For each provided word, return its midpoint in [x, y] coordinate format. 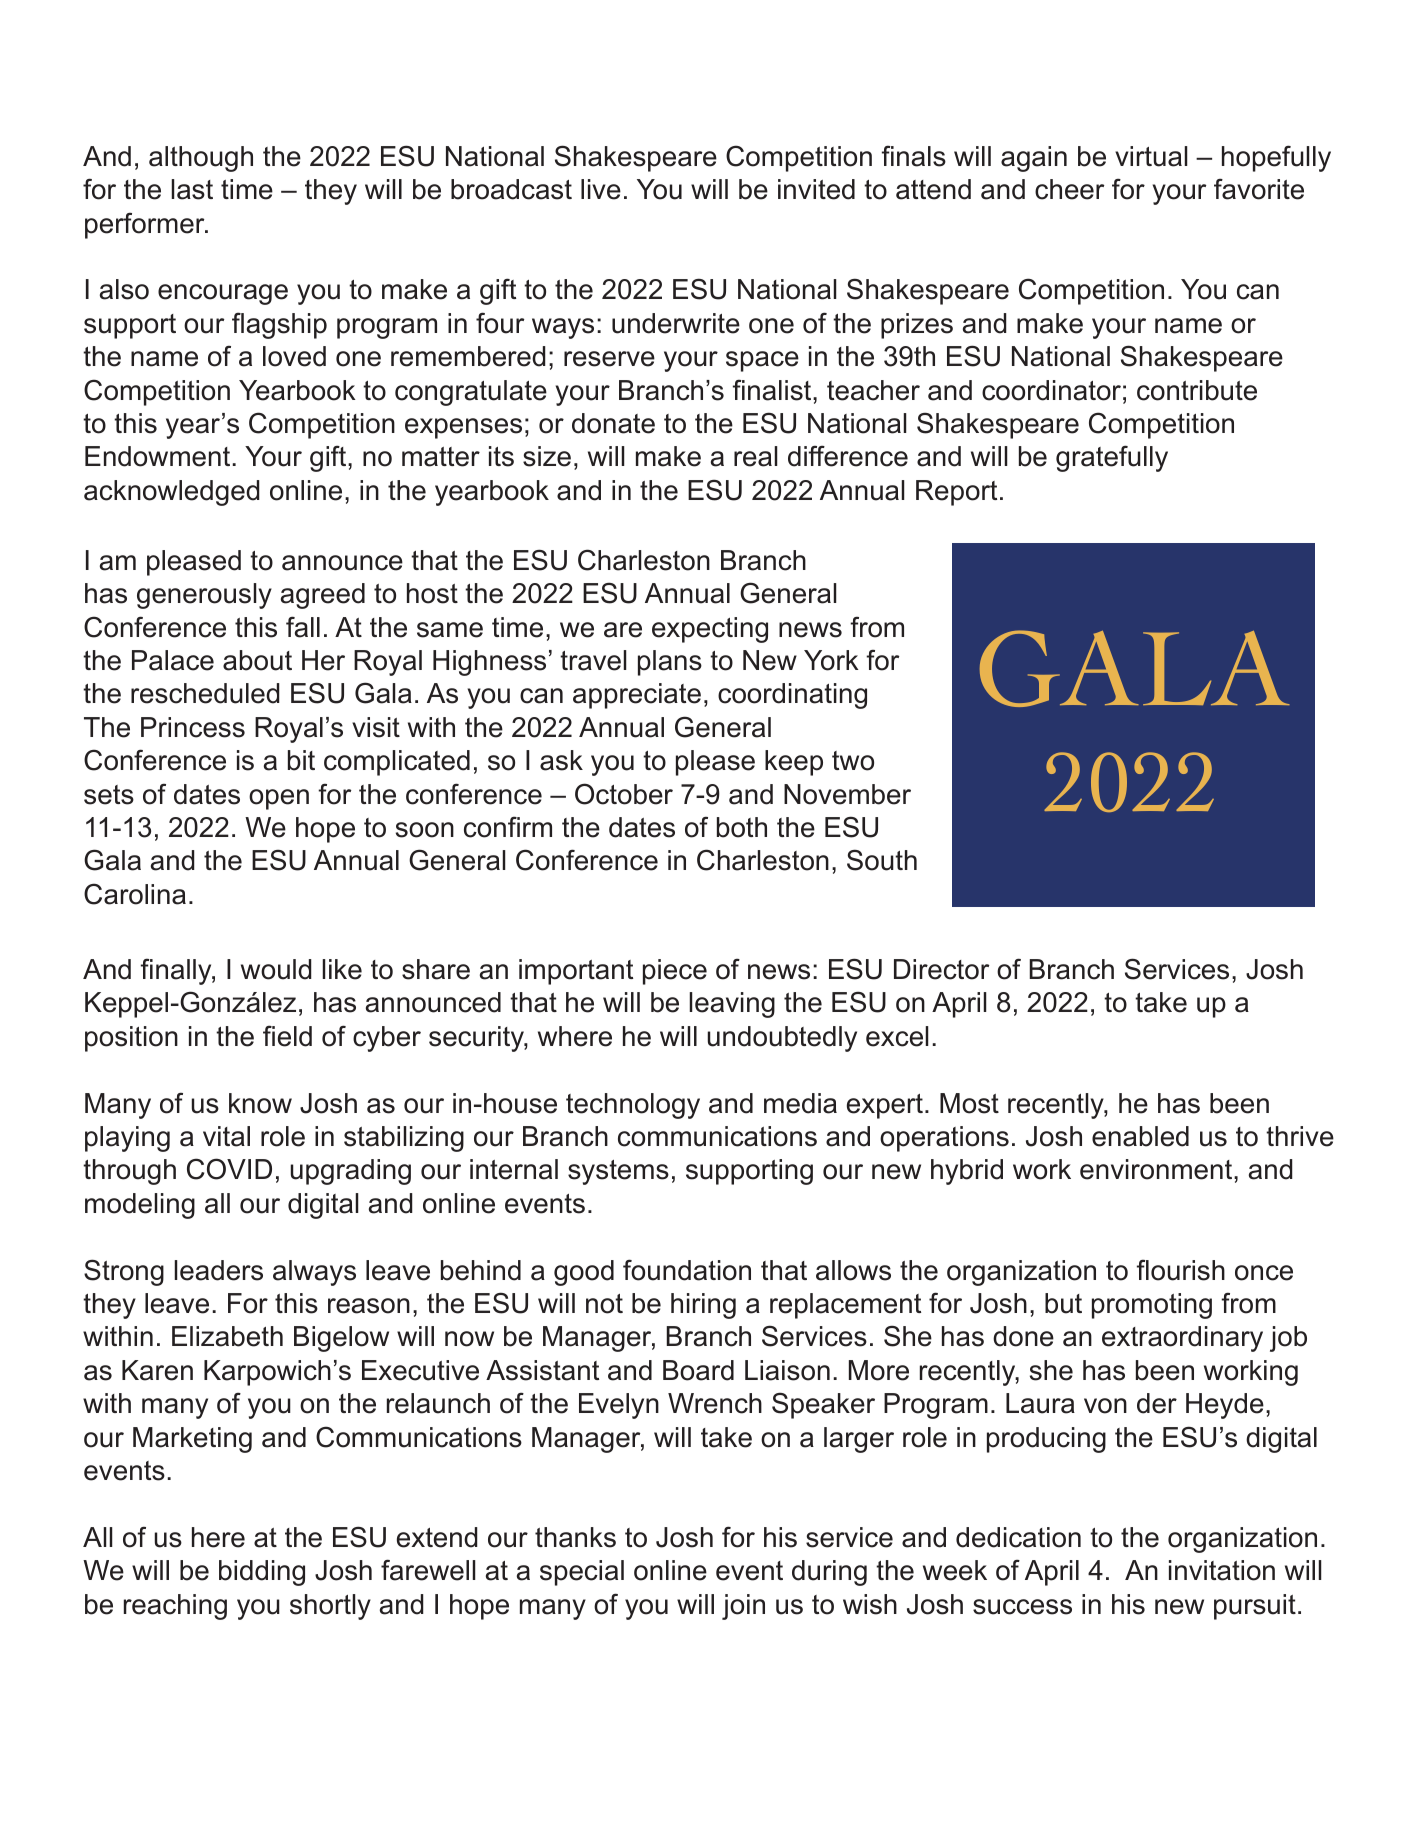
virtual [1151, 156]
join [743, 1607]
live [601, 189]
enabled [1140, 1136]
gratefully [1112, 458]
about [257, 660]
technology [633, 1106]
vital [226, 1136]
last [192, 189]
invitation [1222, 1570]
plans [670, 663]
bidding [262, 1573]
